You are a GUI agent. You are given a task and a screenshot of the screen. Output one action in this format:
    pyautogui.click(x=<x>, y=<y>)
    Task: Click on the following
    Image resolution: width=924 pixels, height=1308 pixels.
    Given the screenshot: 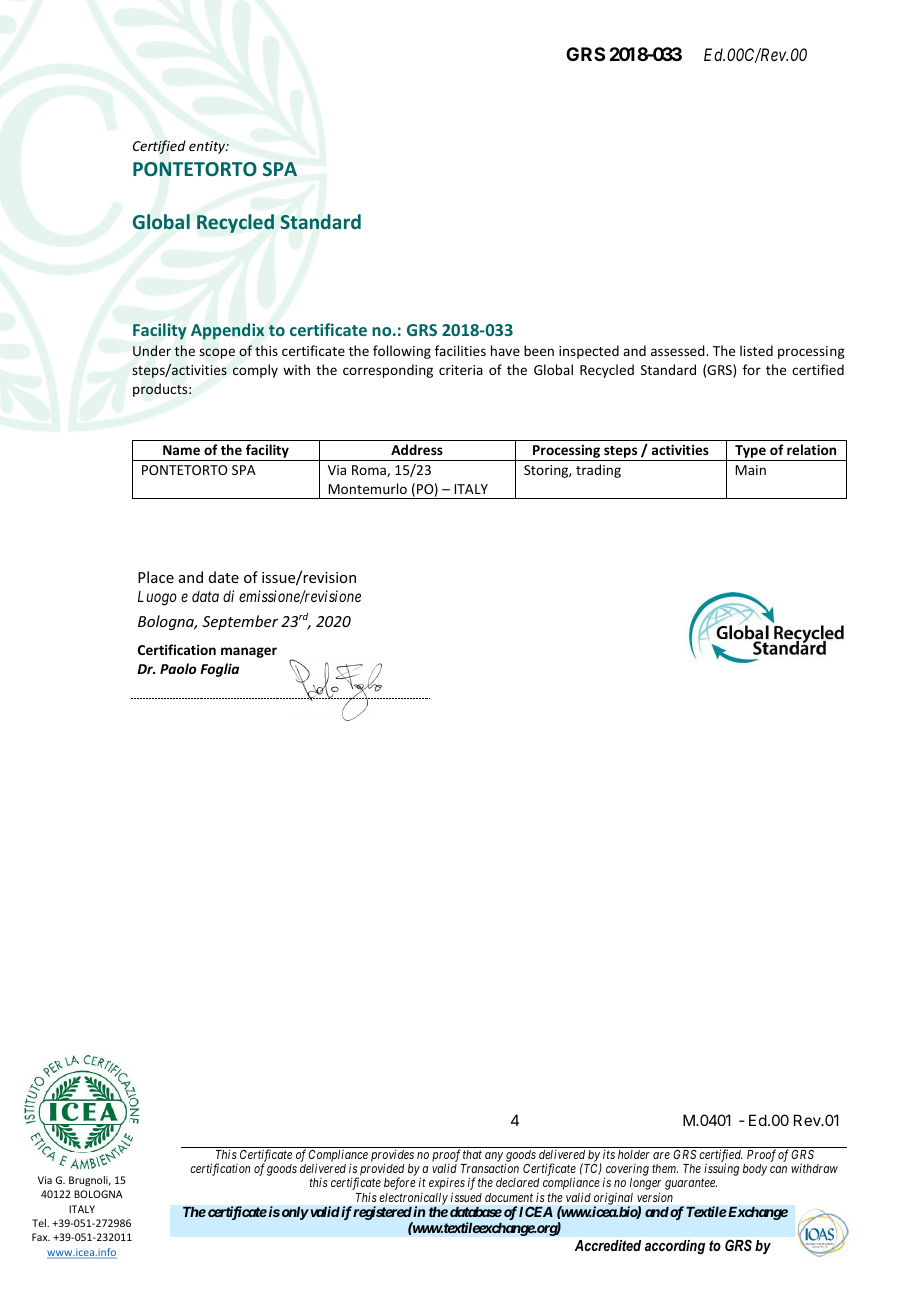 What is the action you would take?
    pyautogui.click(x=402, y=352)
